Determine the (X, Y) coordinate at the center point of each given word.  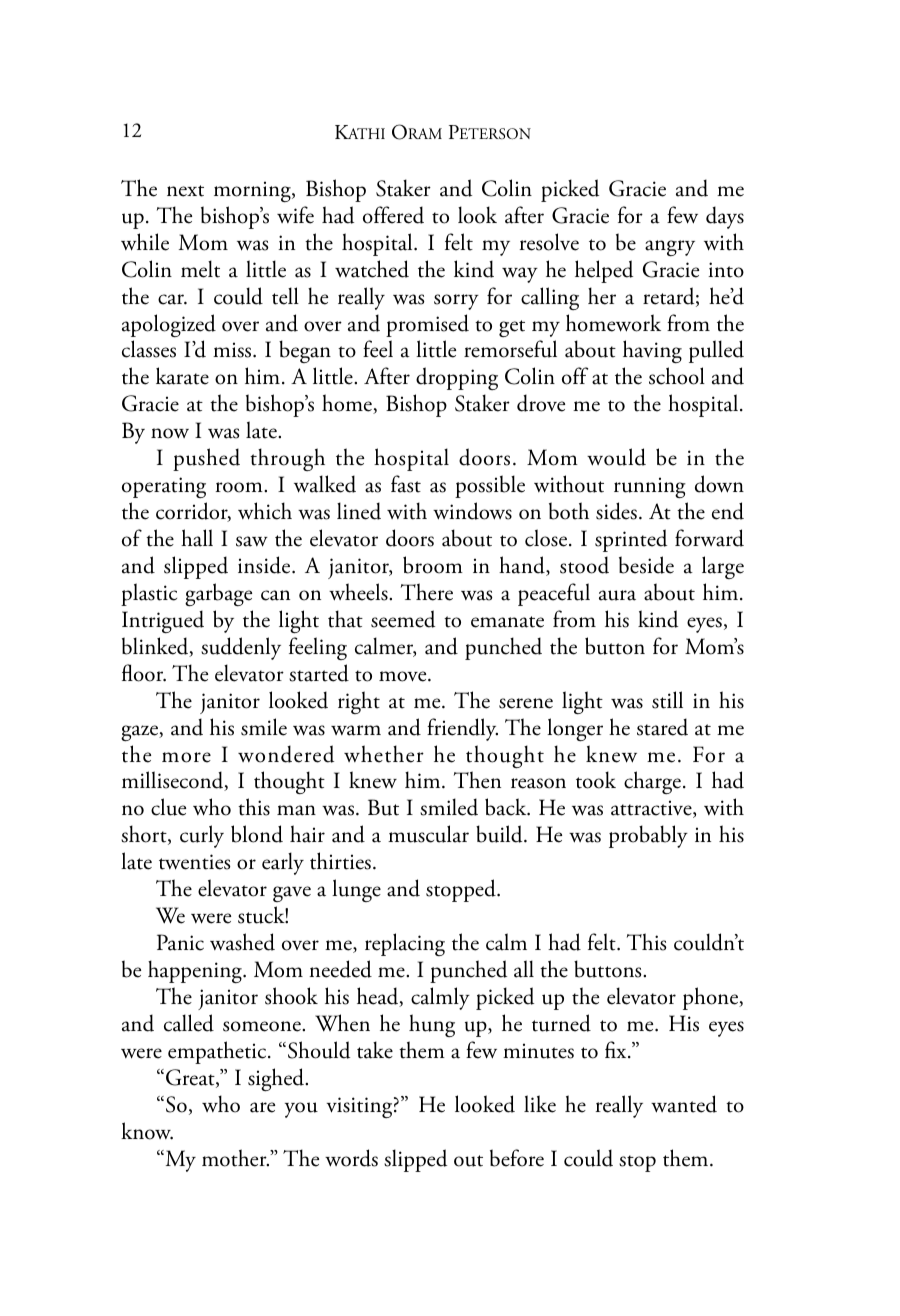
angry (670, 248)
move (404, 676)
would (616, 457)
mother (235, 1158)
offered (393, 215)
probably (648, 836)
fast (406, 484)
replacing (405, 944)
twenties (195, 862)
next (185, 191)
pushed (206, 459)
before (517, 1158)
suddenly (241, 648)
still (667, 700)
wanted (684, 1104)
